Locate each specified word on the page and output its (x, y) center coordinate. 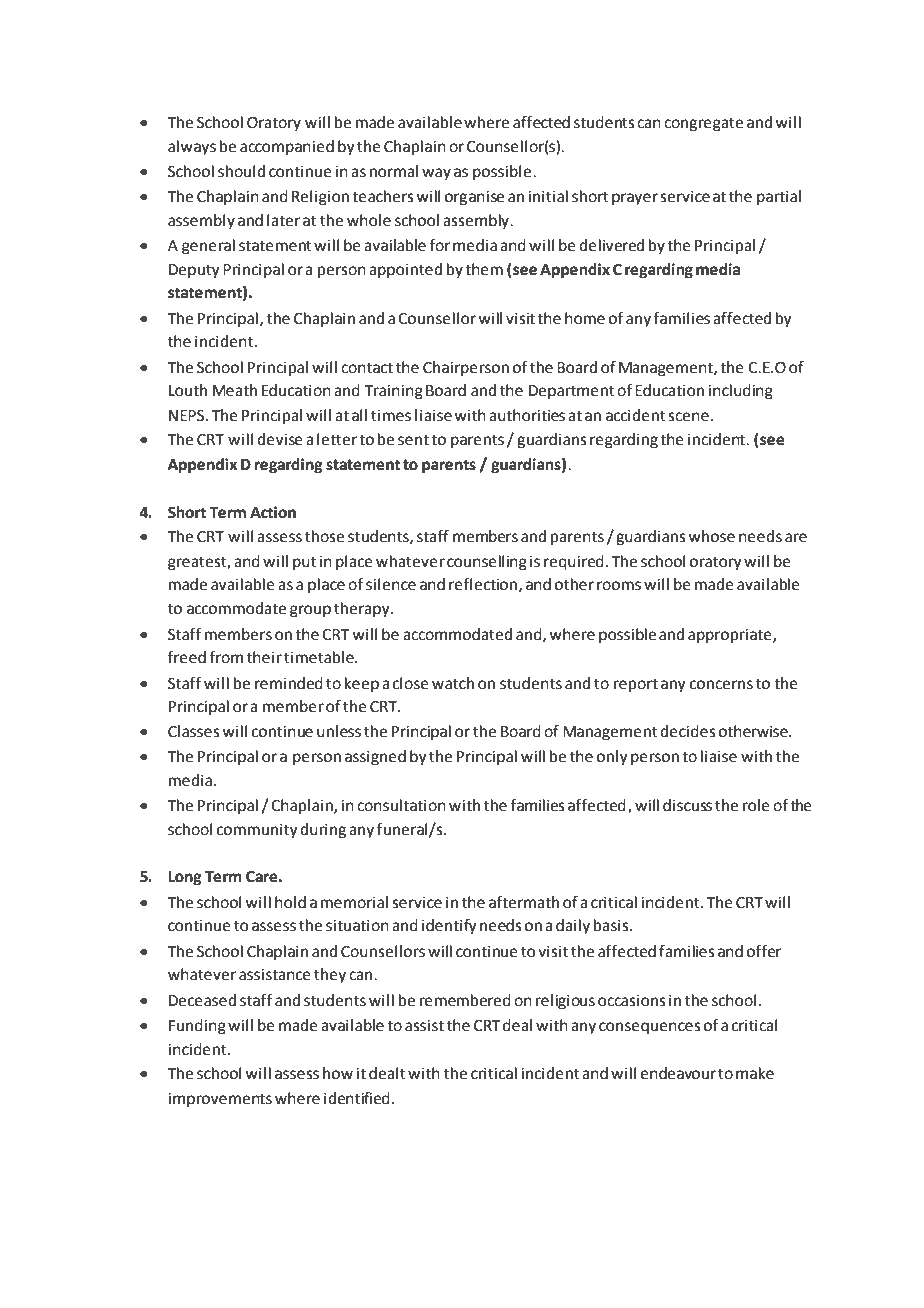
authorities (527, 415)
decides (688, 731)
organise (474, 198)
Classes (194, 731)
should (241, 171)
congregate (703, 124)
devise (280, 439)
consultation (401, 805)
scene (688, 417)
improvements (220, 1100)
